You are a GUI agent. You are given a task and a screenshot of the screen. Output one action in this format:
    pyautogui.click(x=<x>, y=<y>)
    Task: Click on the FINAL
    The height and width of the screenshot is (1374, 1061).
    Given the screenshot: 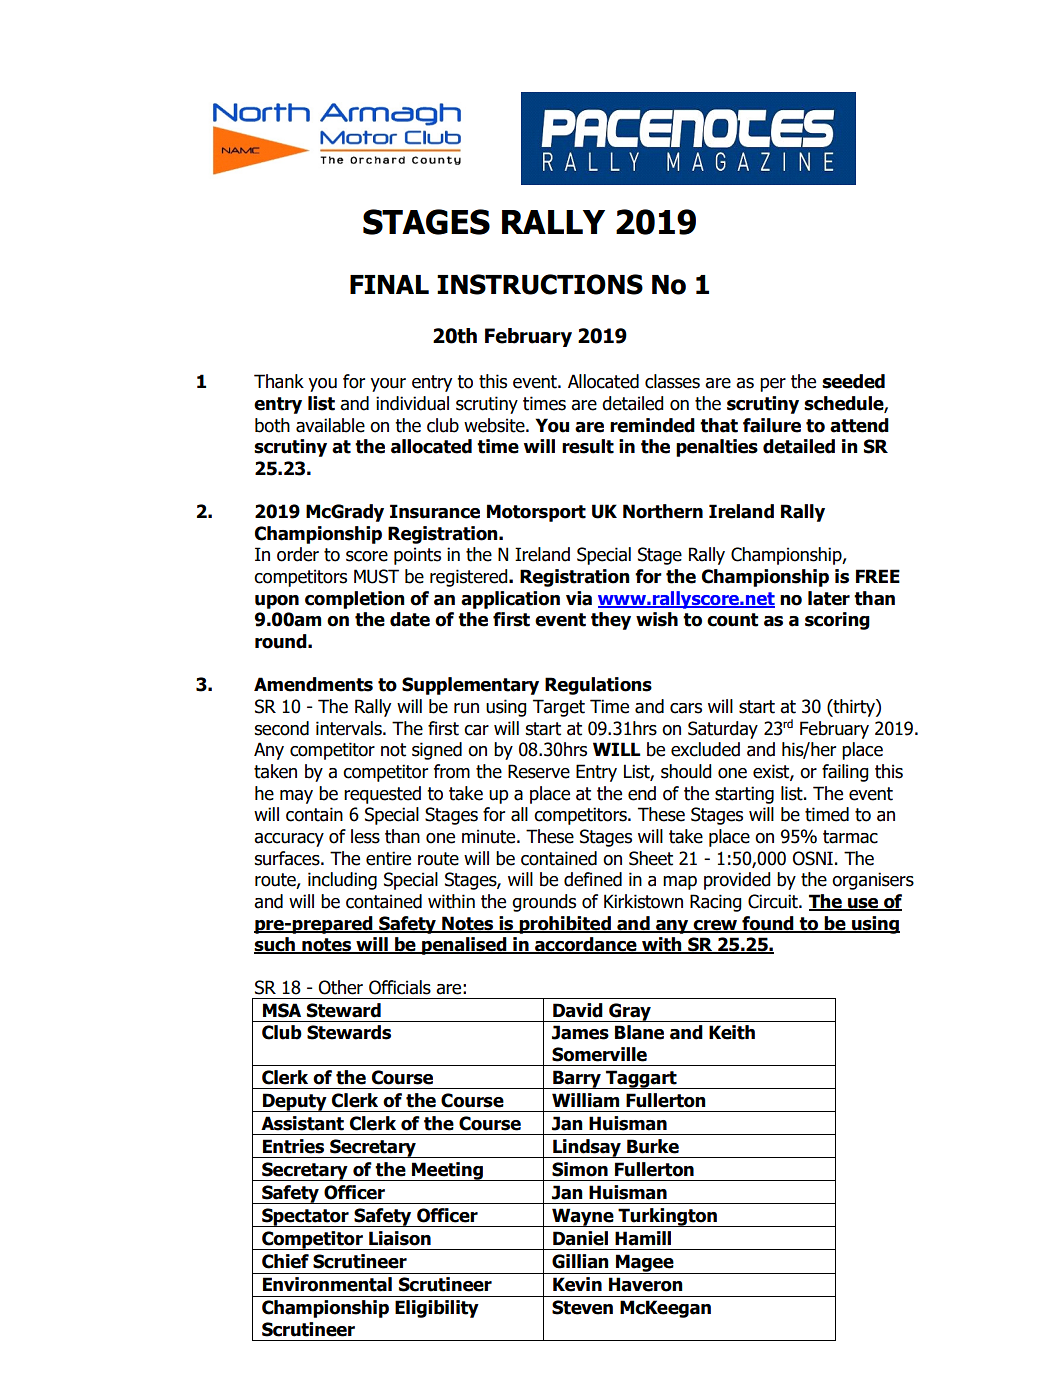 What is the action you would take?
    pyautogui.click(x=389, y=284)
